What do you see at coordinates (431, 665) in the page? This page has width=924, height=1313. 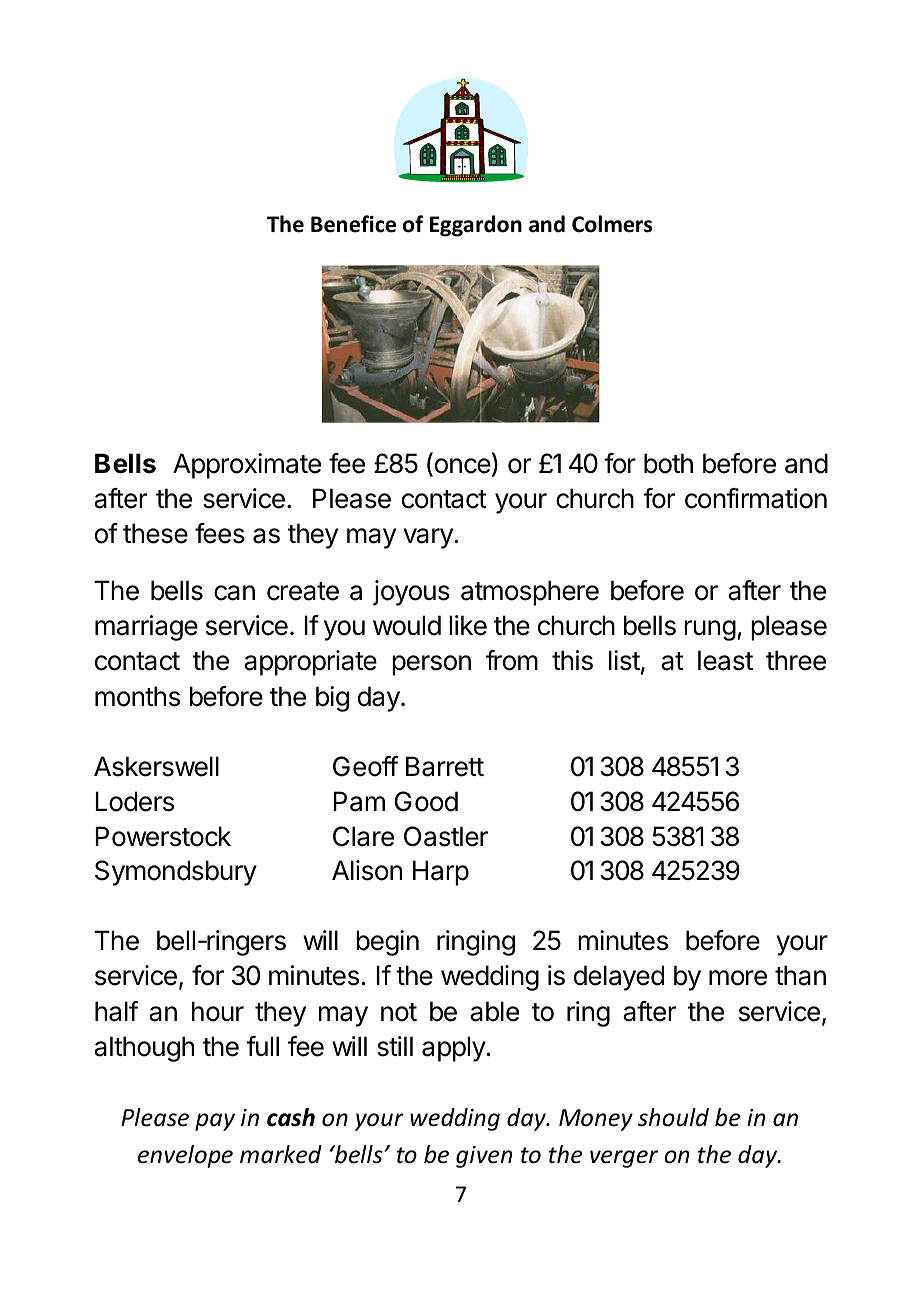 I see `person` at bounding box center [431, 665].
